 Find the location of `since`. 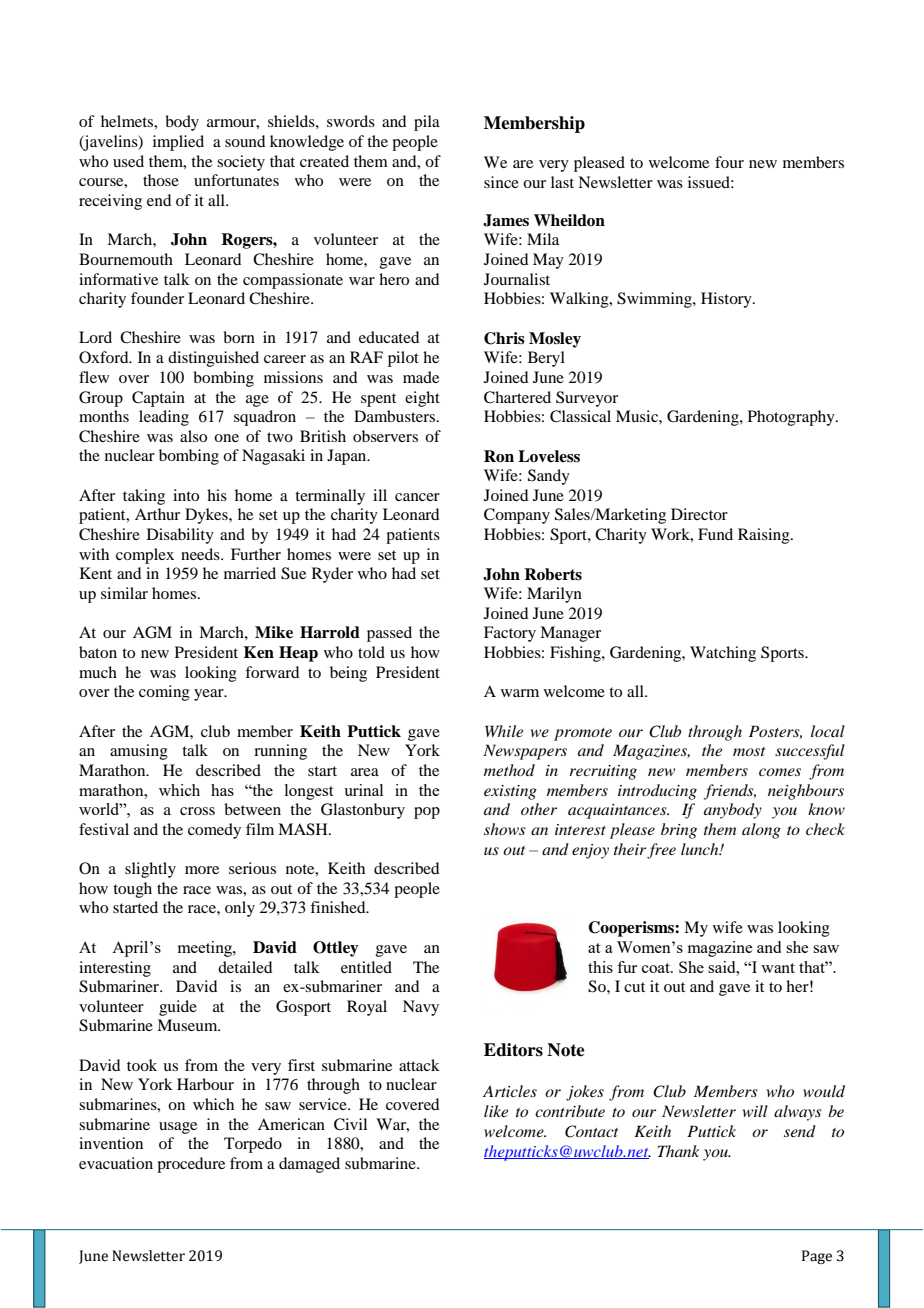

since is located at coordinates (501, 182).
